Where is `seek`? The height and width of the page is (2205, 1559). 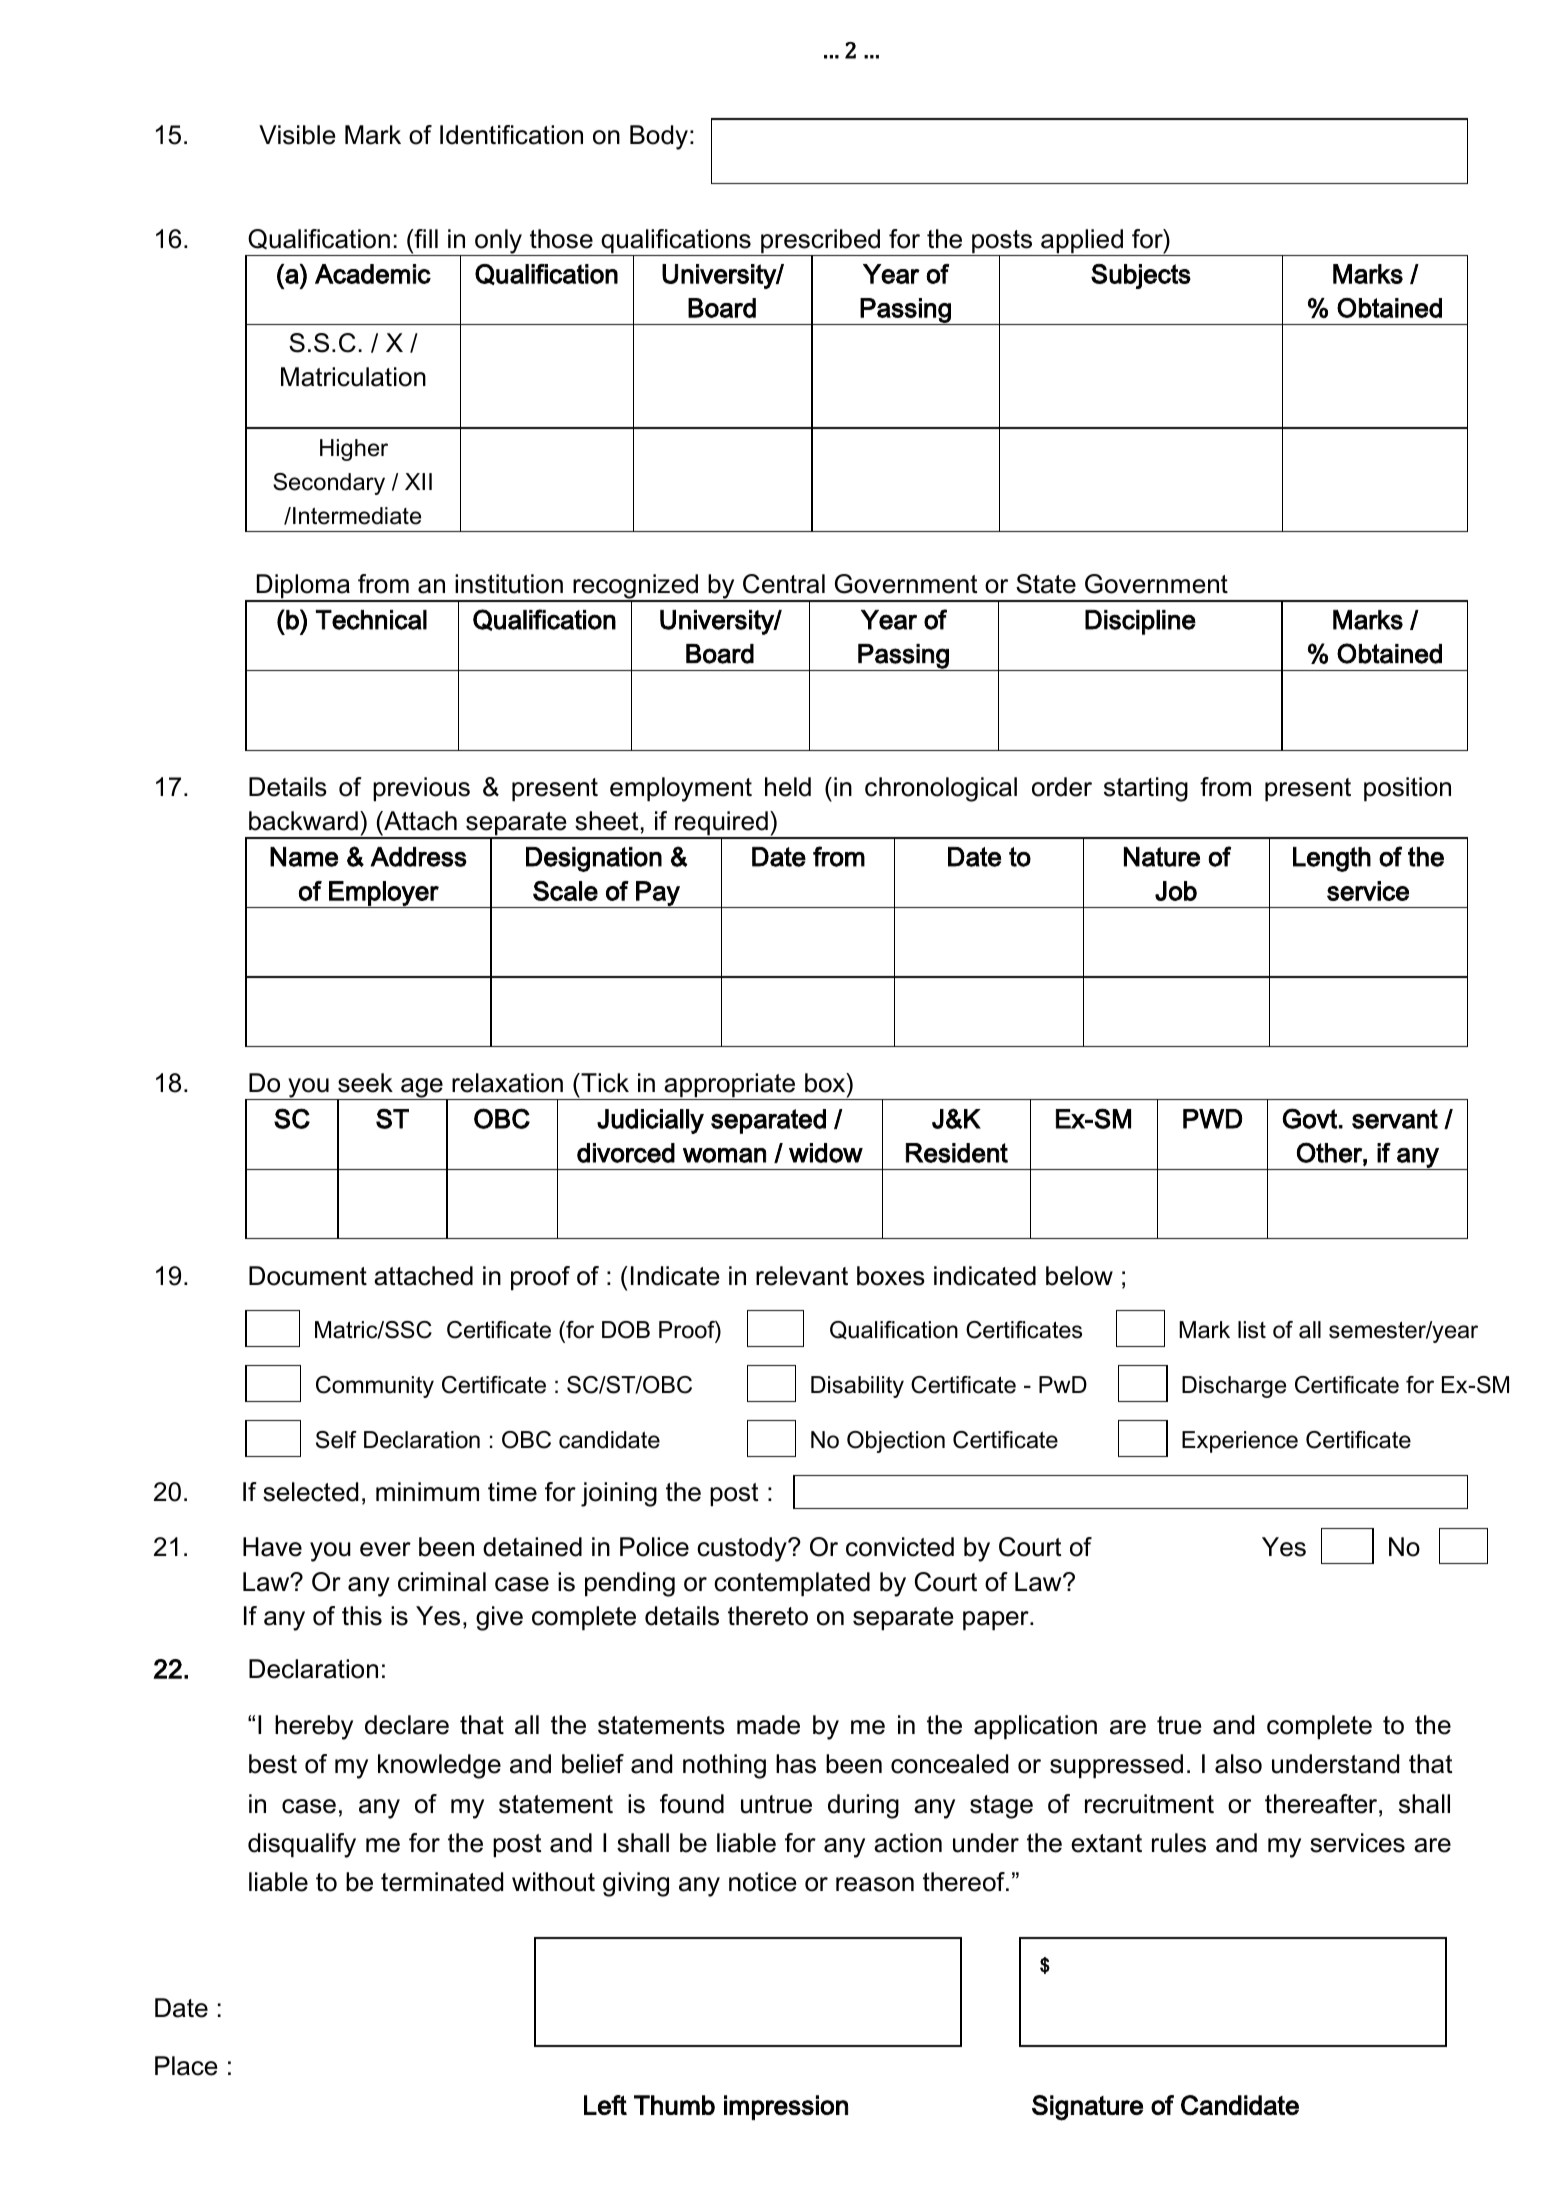 seek is located at coordinates (365, 1083).
